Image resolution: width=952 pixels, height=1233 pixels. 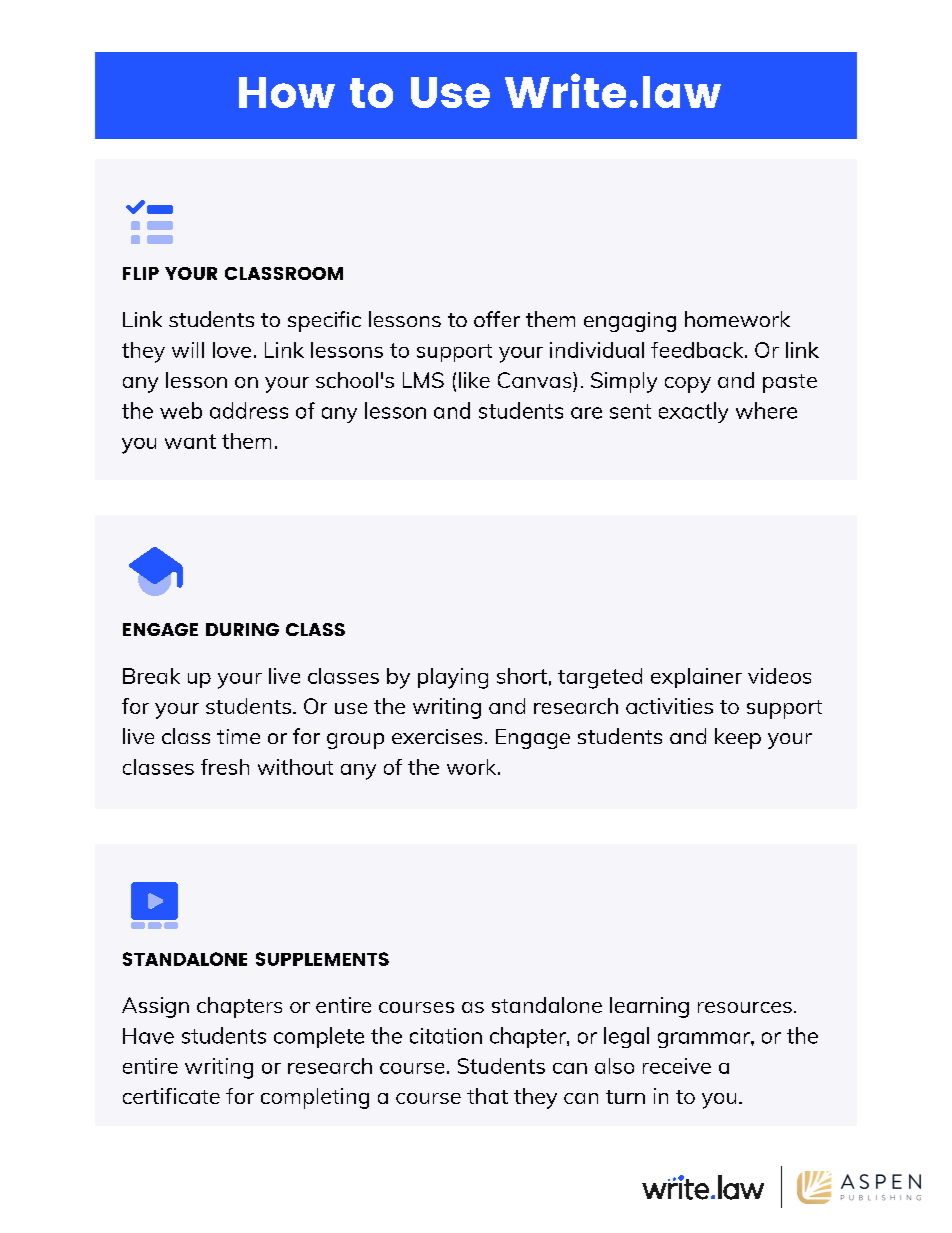 I want to click on engaging, so click(x=630, y=322).
